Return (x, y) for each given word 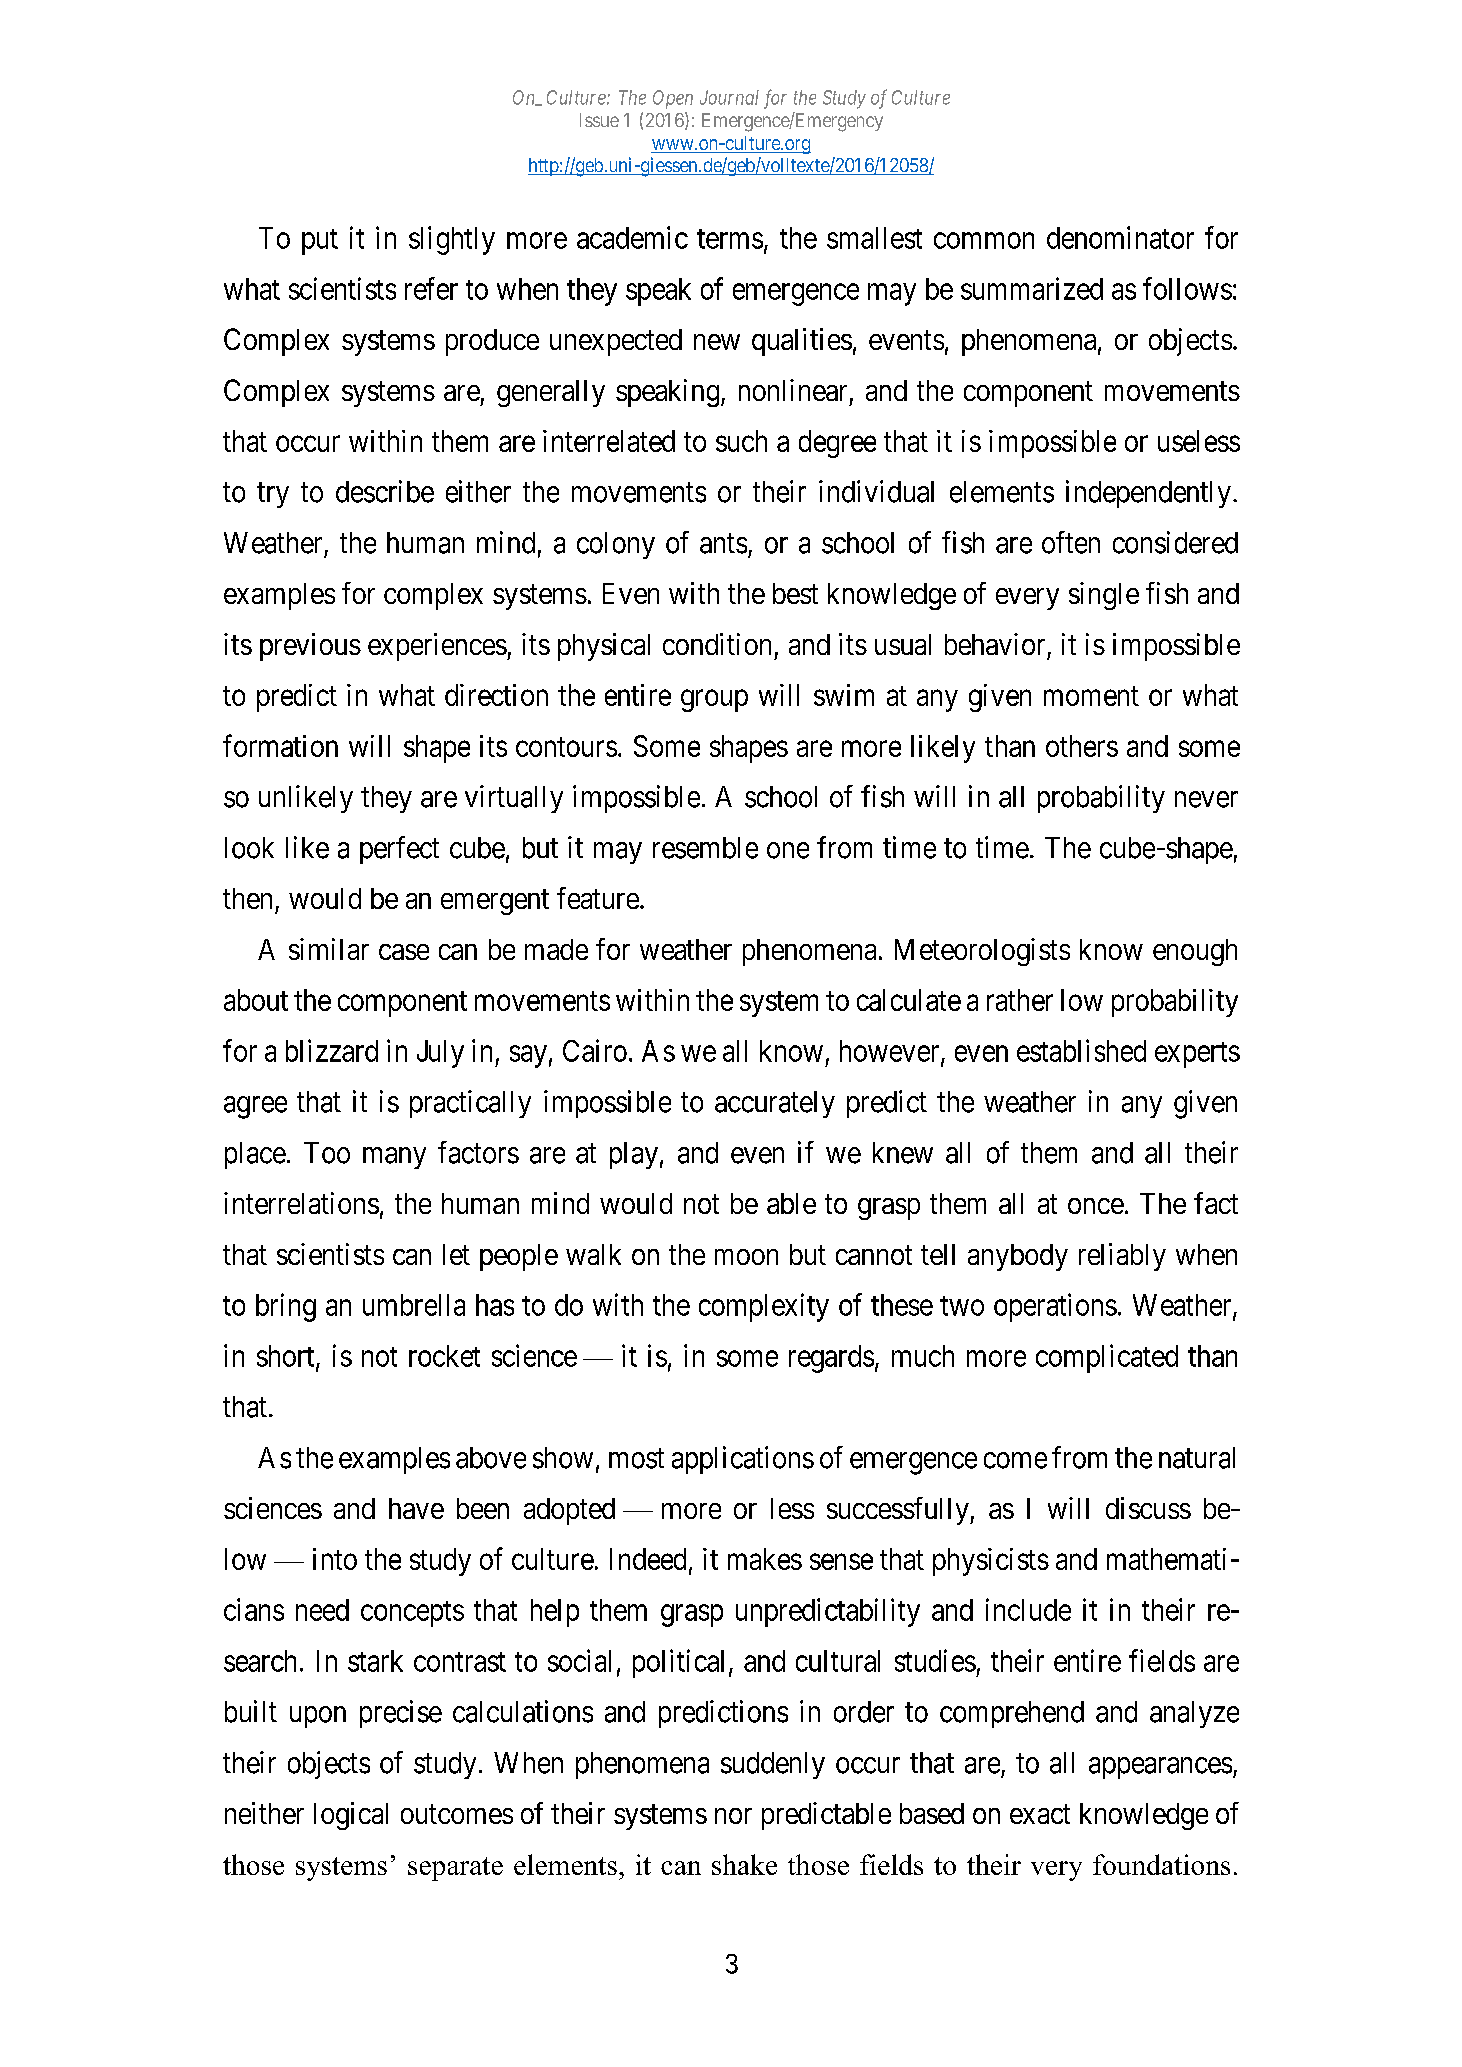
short (287, 1357)
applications (743, 1460)
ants (723, 544)
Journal (729, 97)
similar (329, 949)
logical (351, 1816)
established (1081, 1050)
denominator (1120, 237)
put (320, 242)
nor (733, 1816)
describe (385, 491)
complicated (1107, 1358)
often (1071, 542)
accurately (775, 1104)
